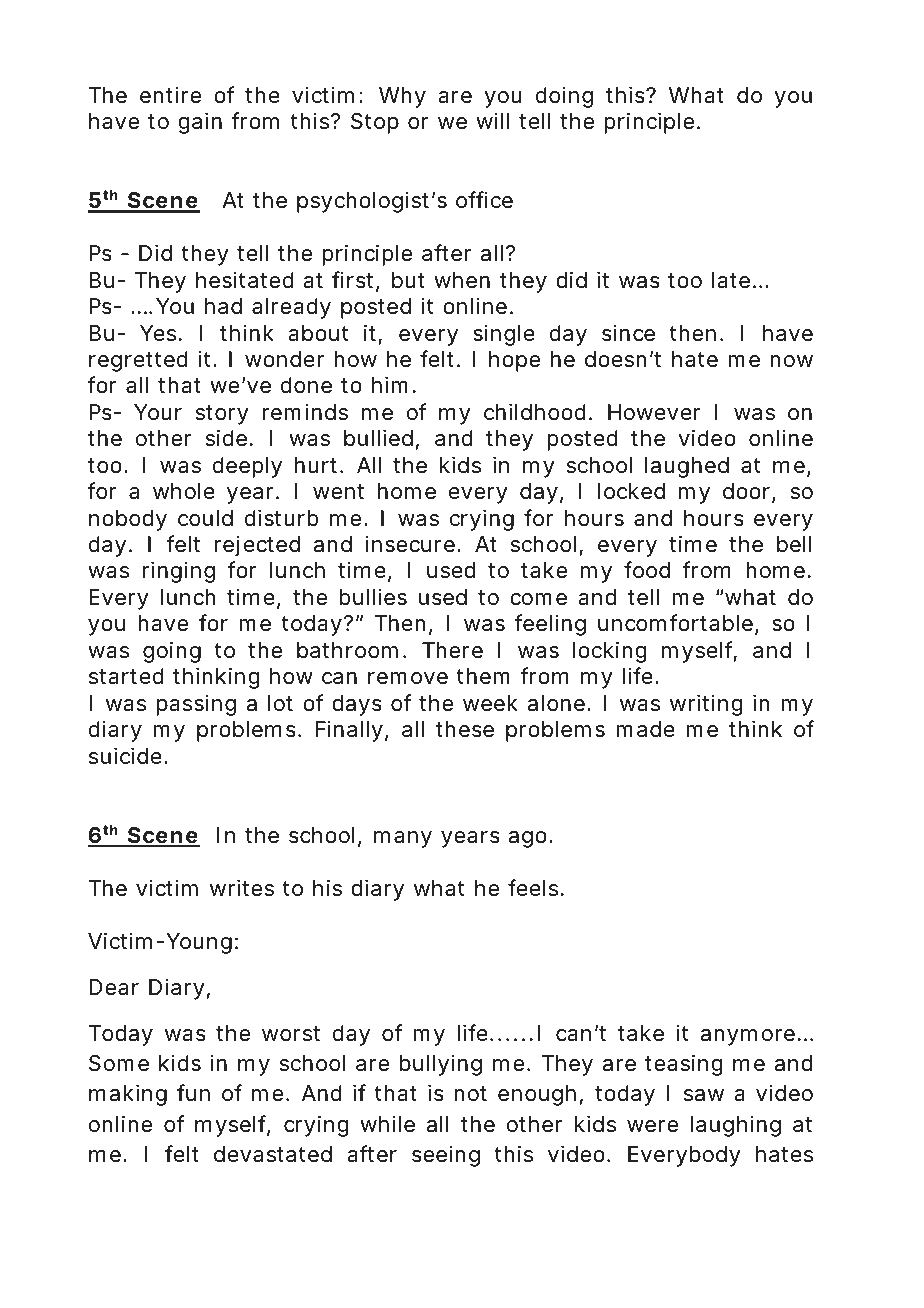 Image resolution: width=924 pixels, height=1308 pixels. Describe the element at coordinates (492, 120) in the document. I see `will` at that location.
